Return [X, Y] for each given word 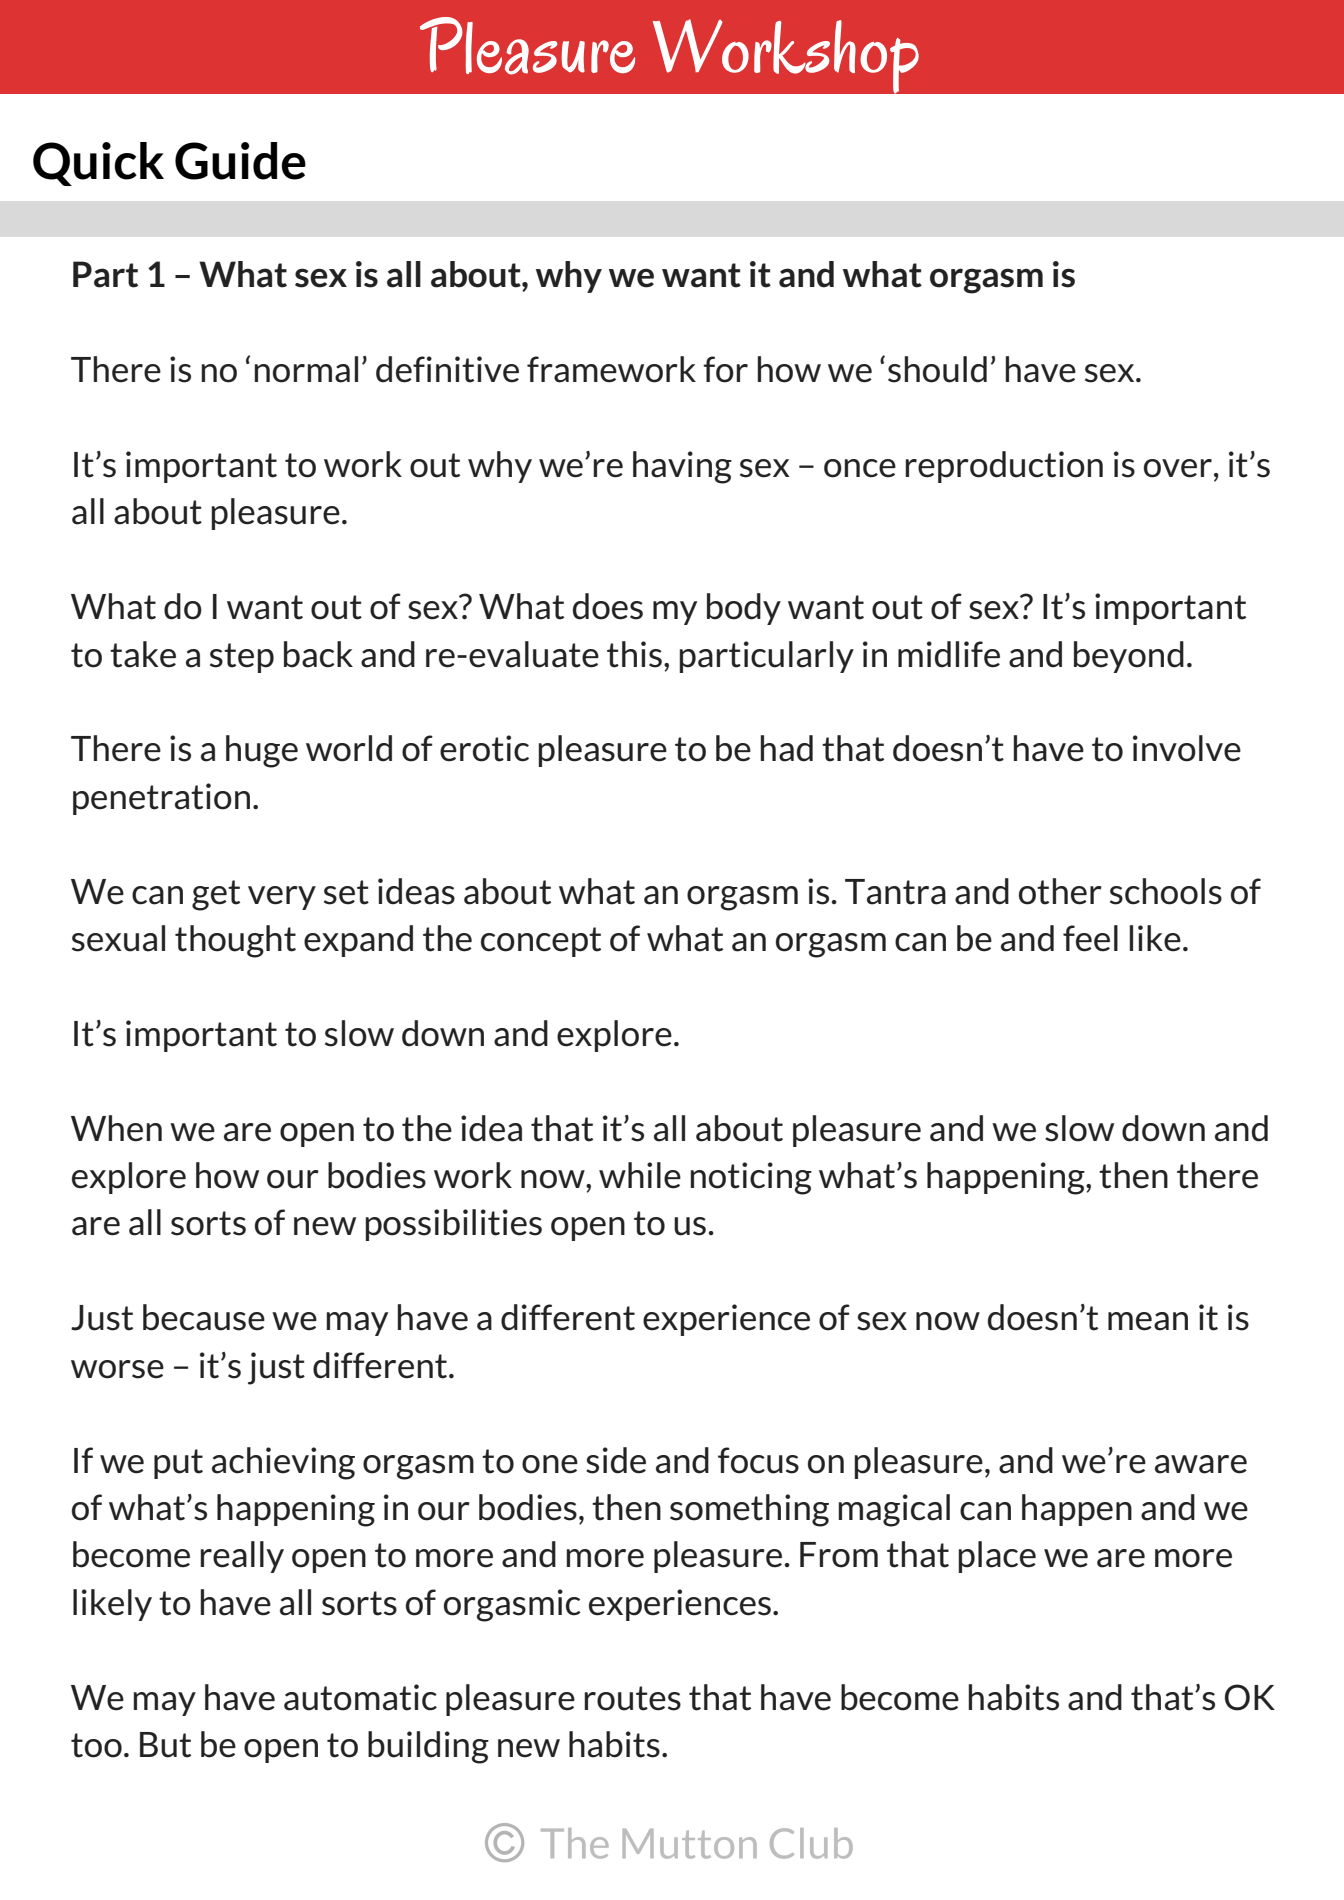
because [204, 1317]
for [725, 369]
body [744, 609]
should [937, 369]
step [242, 658]
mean [1148, 1321]
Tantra [895, 892]
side [616, 1460]
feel [1090, 938]
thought [235, 941]
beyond [1129, 657]
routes [632, 1698]
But [165, 1745]
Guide [240, 161]
